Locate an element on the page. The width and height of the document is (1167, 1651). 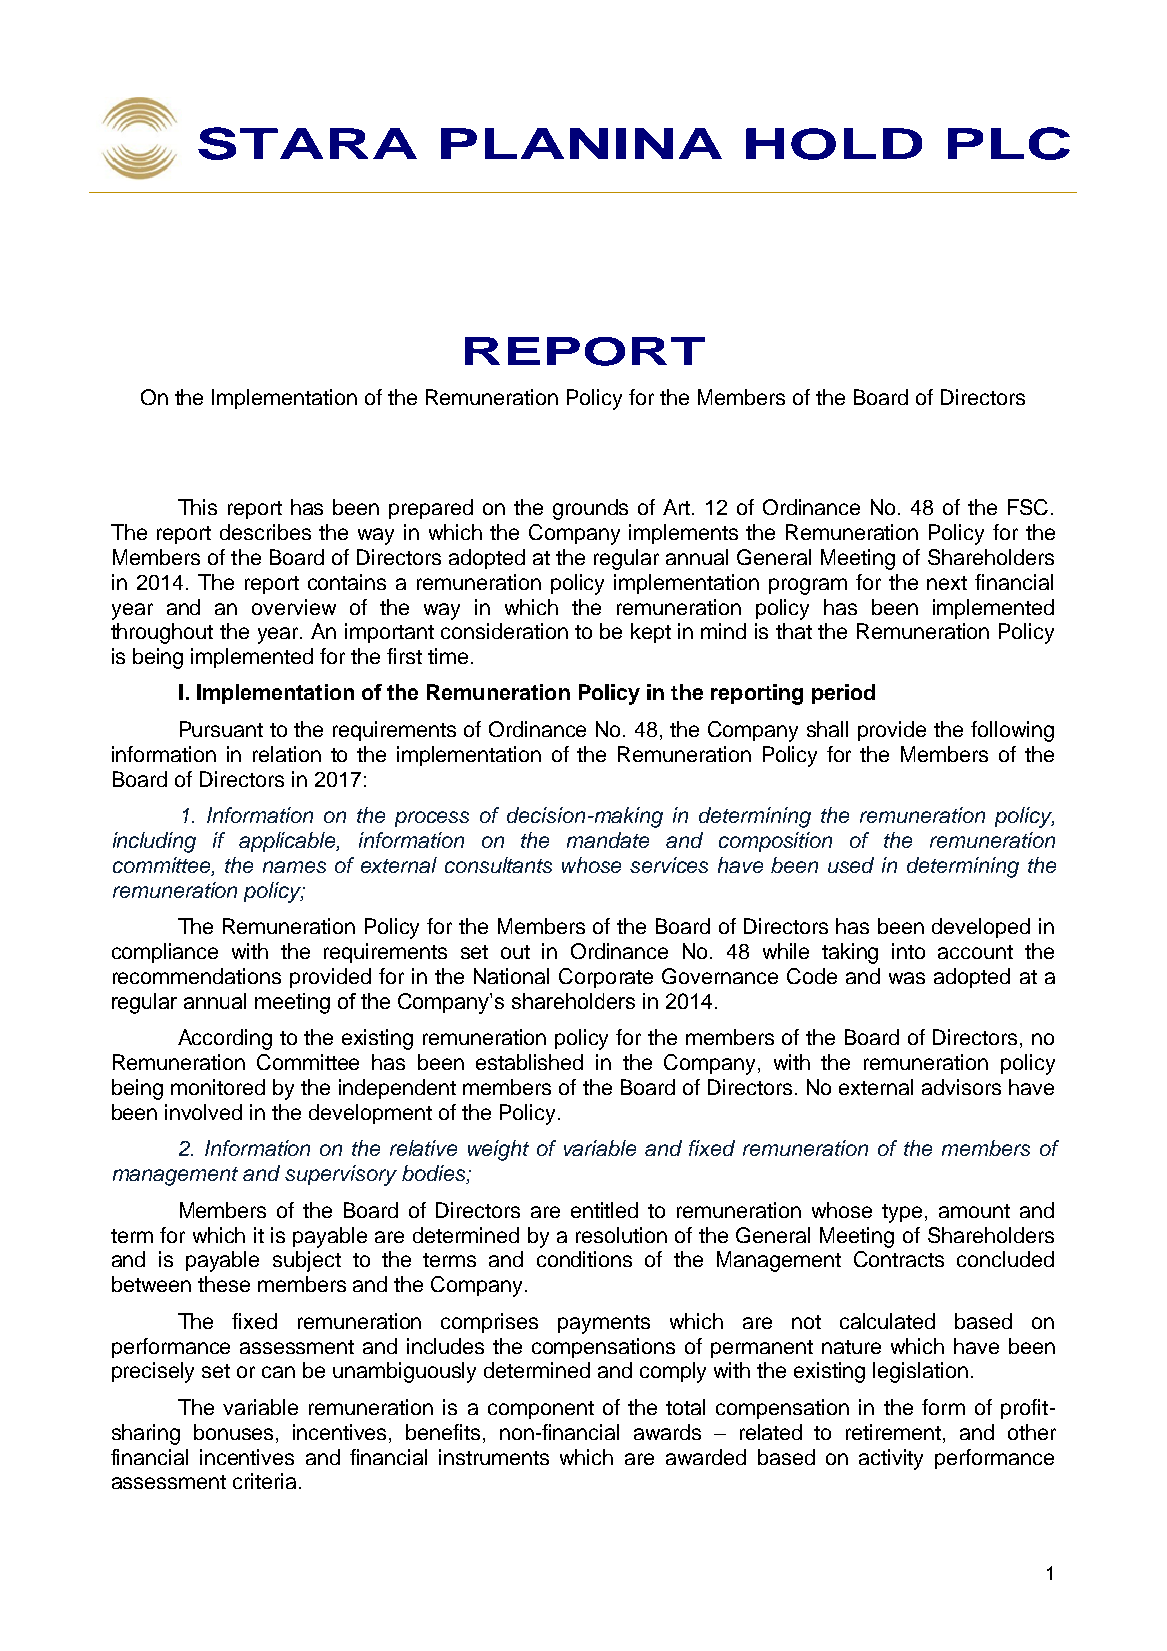
used is located at coordinates (851, 865).
